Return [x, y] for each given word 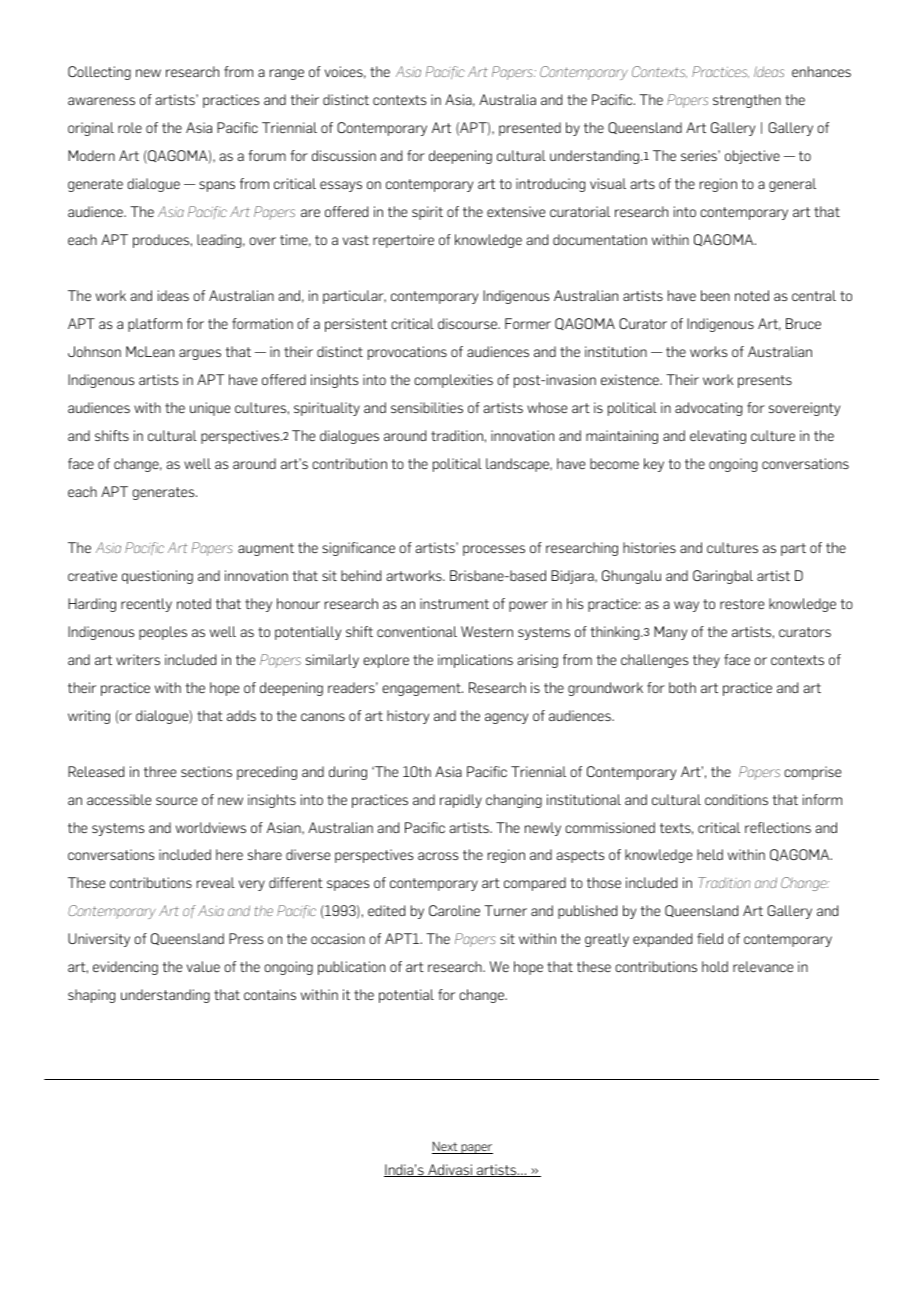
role [130, 127]
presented [530, 129]
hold [715, 966]
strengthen [747, 101]
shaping [91, 996]
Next [446, 1147]
